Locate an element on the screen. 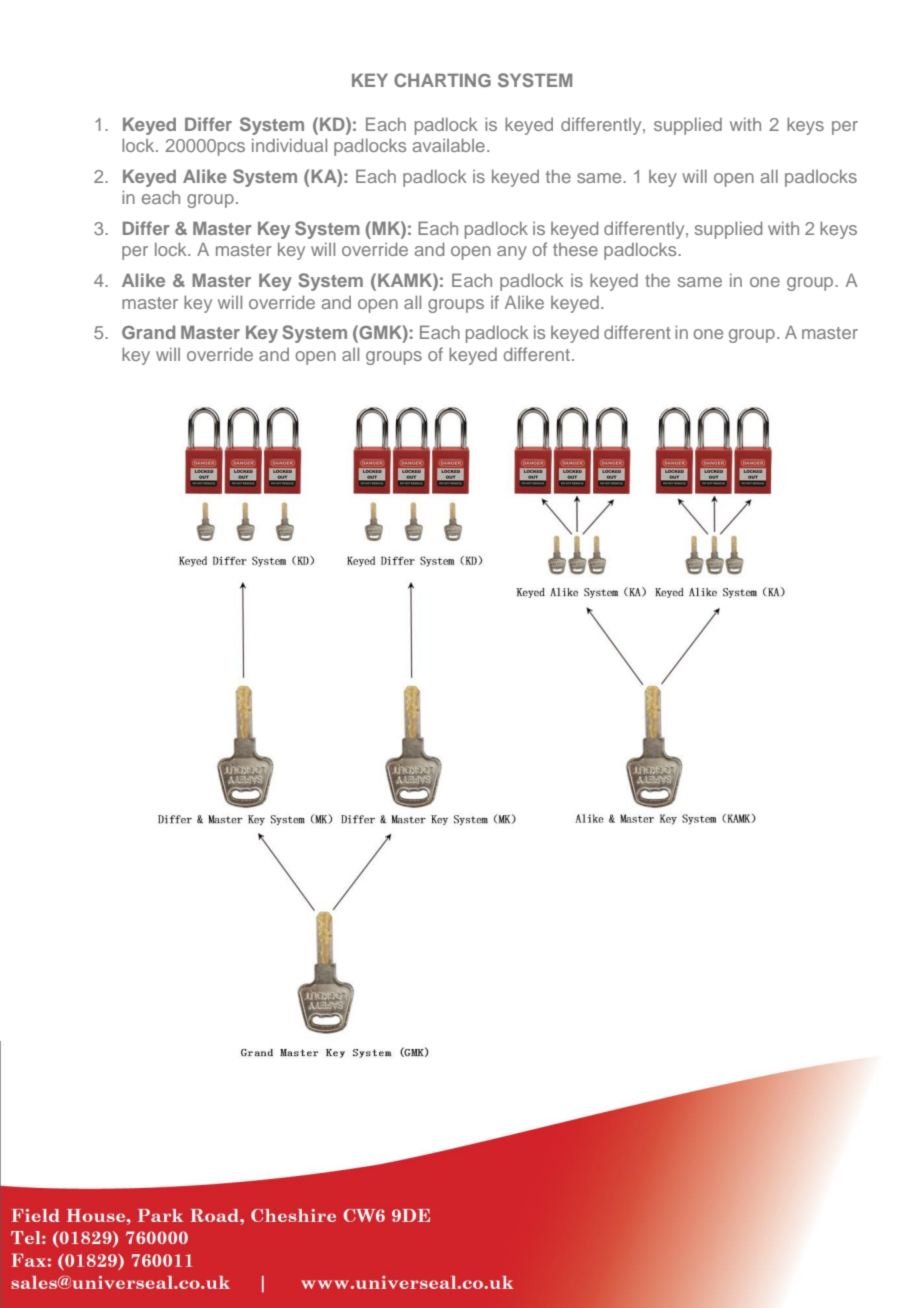 Image resolution: width=924 pixels, height=1308 pixels. these is located at coordinates (575, 249).
